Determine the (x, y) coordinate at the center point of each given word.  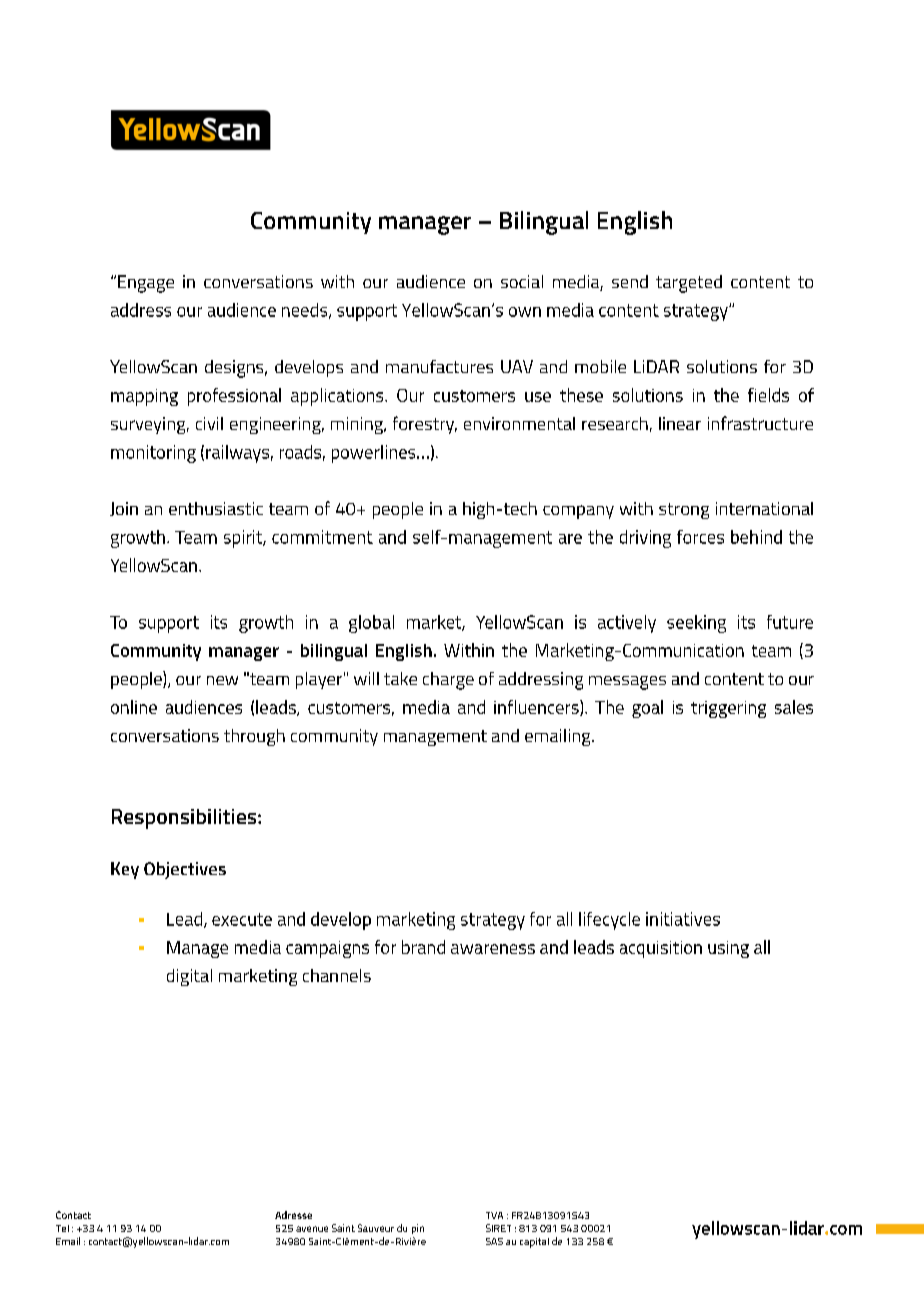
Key (125, 870)
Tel (62, 1228)
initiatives (683, 919)
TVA (494, 1215)
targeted (689, 284)
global (371, 624)
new (222, 680)
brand (423, 947)
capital (534, 1243)
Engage (146, 284)
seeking (696, 624)
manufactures (439, 366)
